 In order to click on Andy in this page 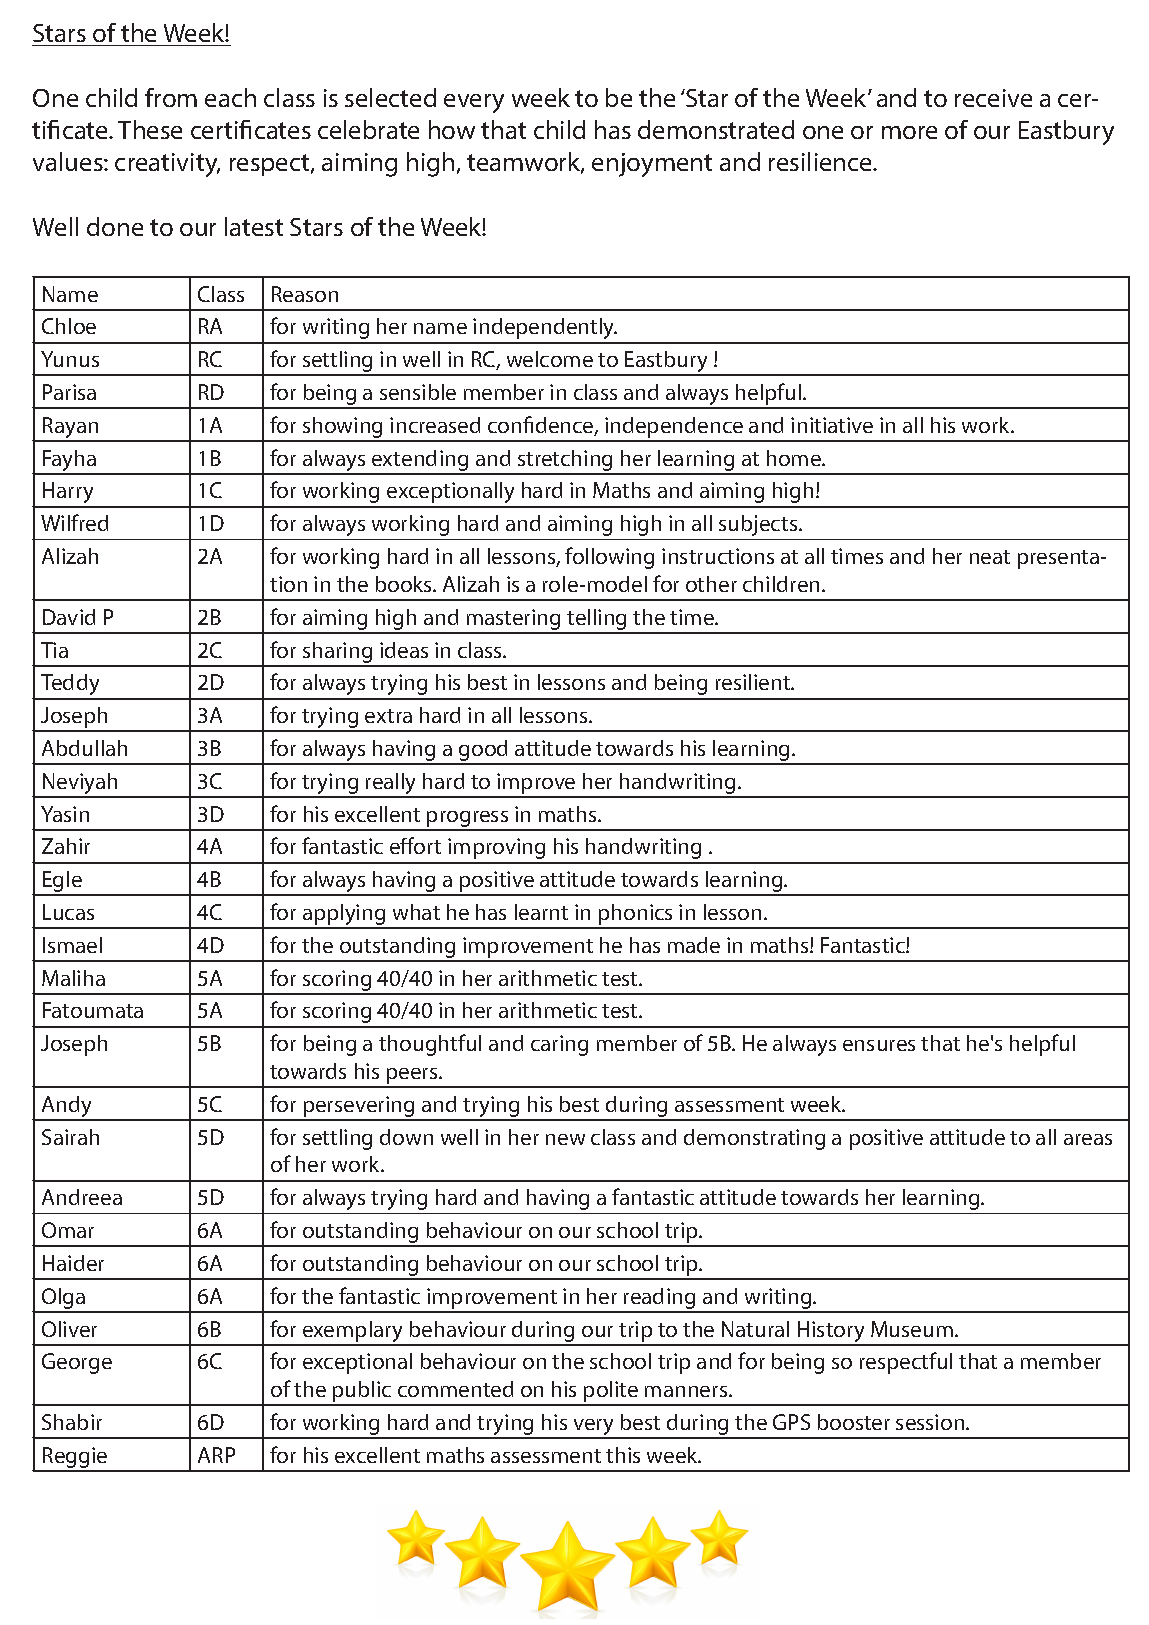, I will do `click(67, 1108)`.
